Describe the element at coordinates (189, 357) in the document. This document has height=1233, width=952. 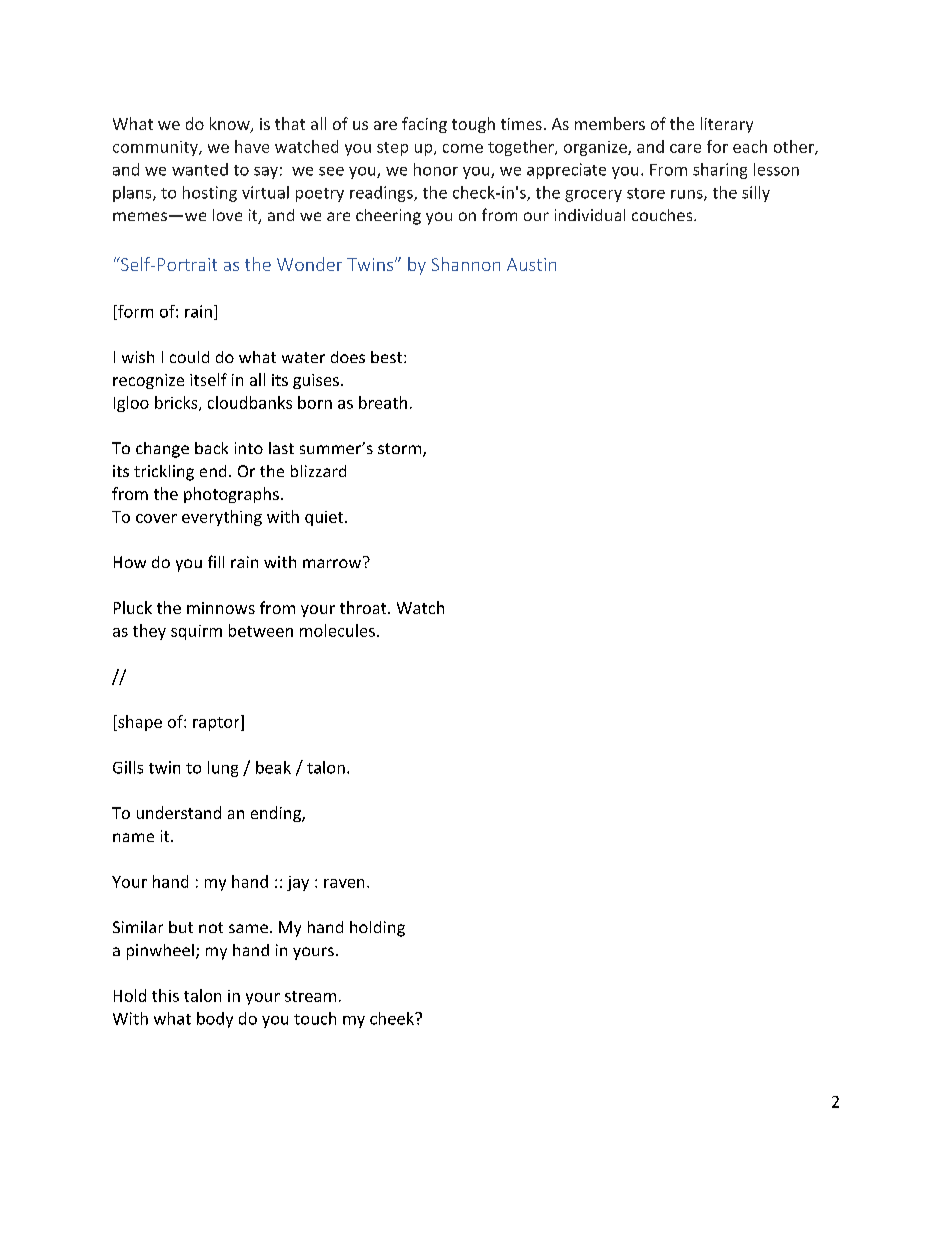
I see `could` at that location.
